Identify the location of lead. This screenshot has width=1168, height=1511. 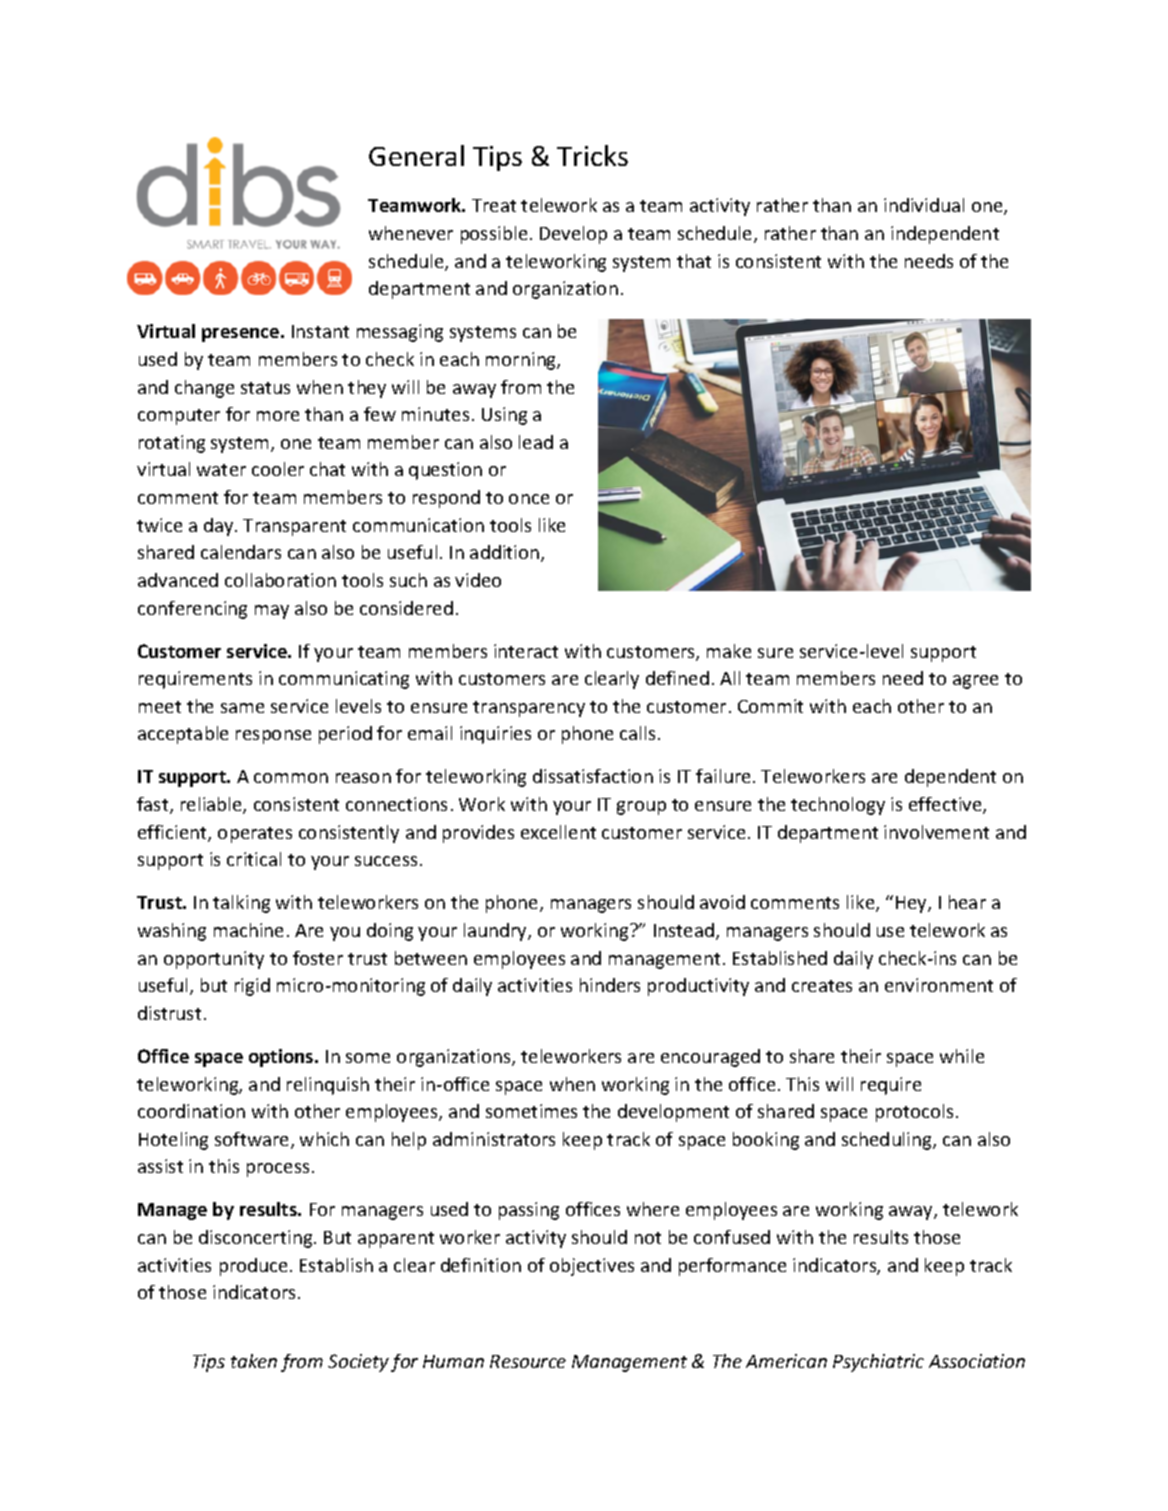
(536, 442).
